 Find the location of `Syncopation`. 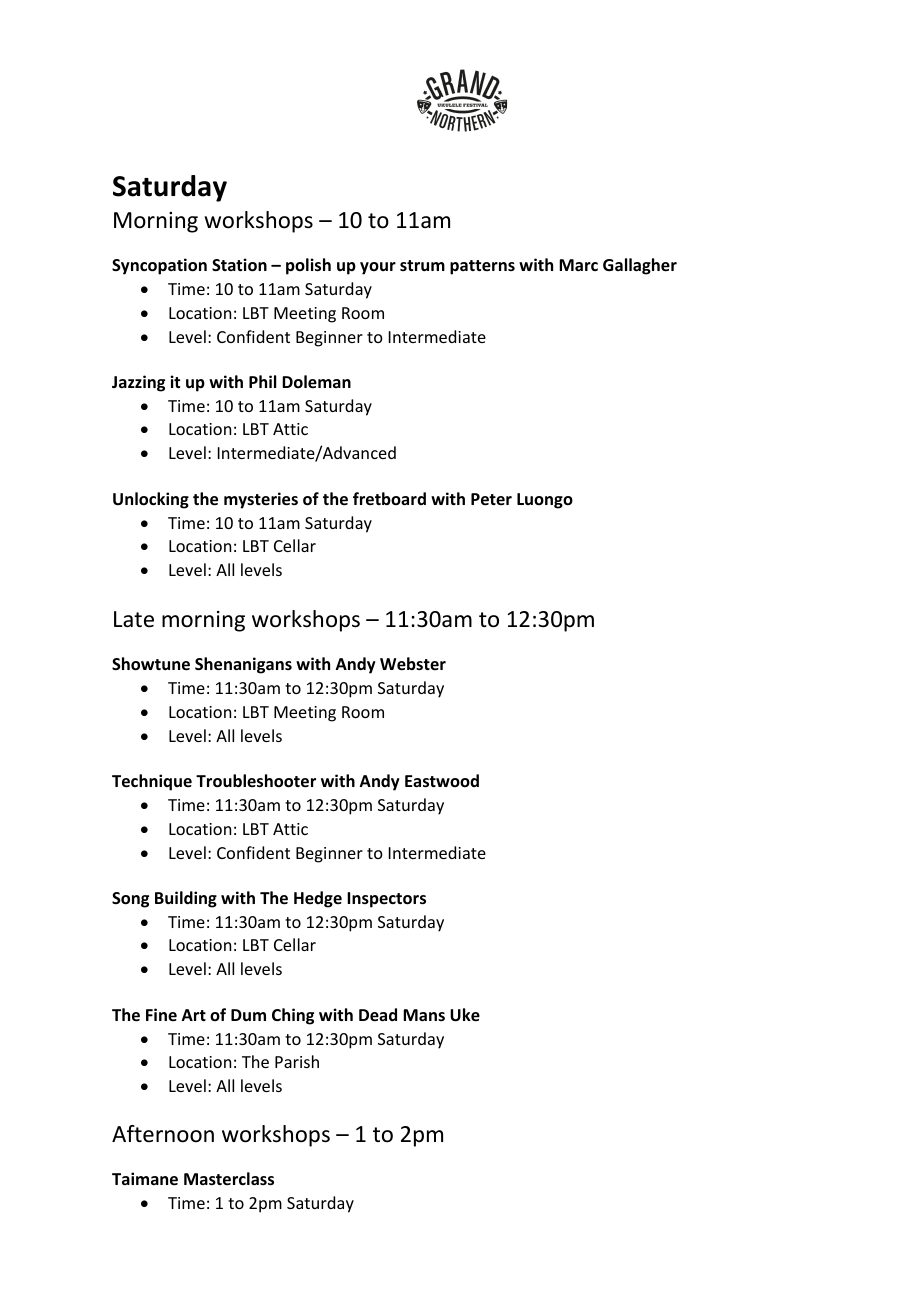

Syncopation is located at coordinates (159, 266).
